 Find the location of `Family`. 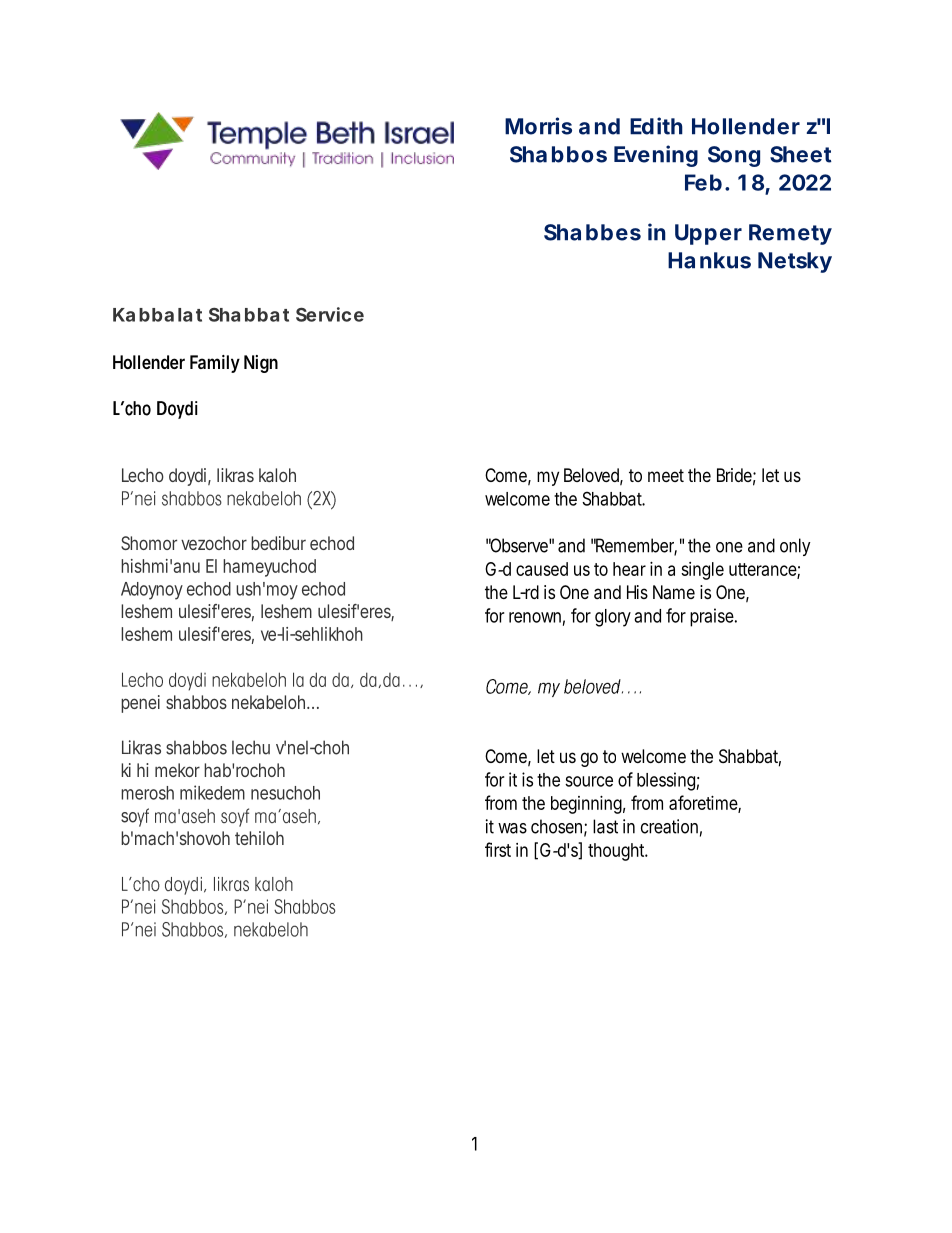

Family is located at coordinates (215, 364).
